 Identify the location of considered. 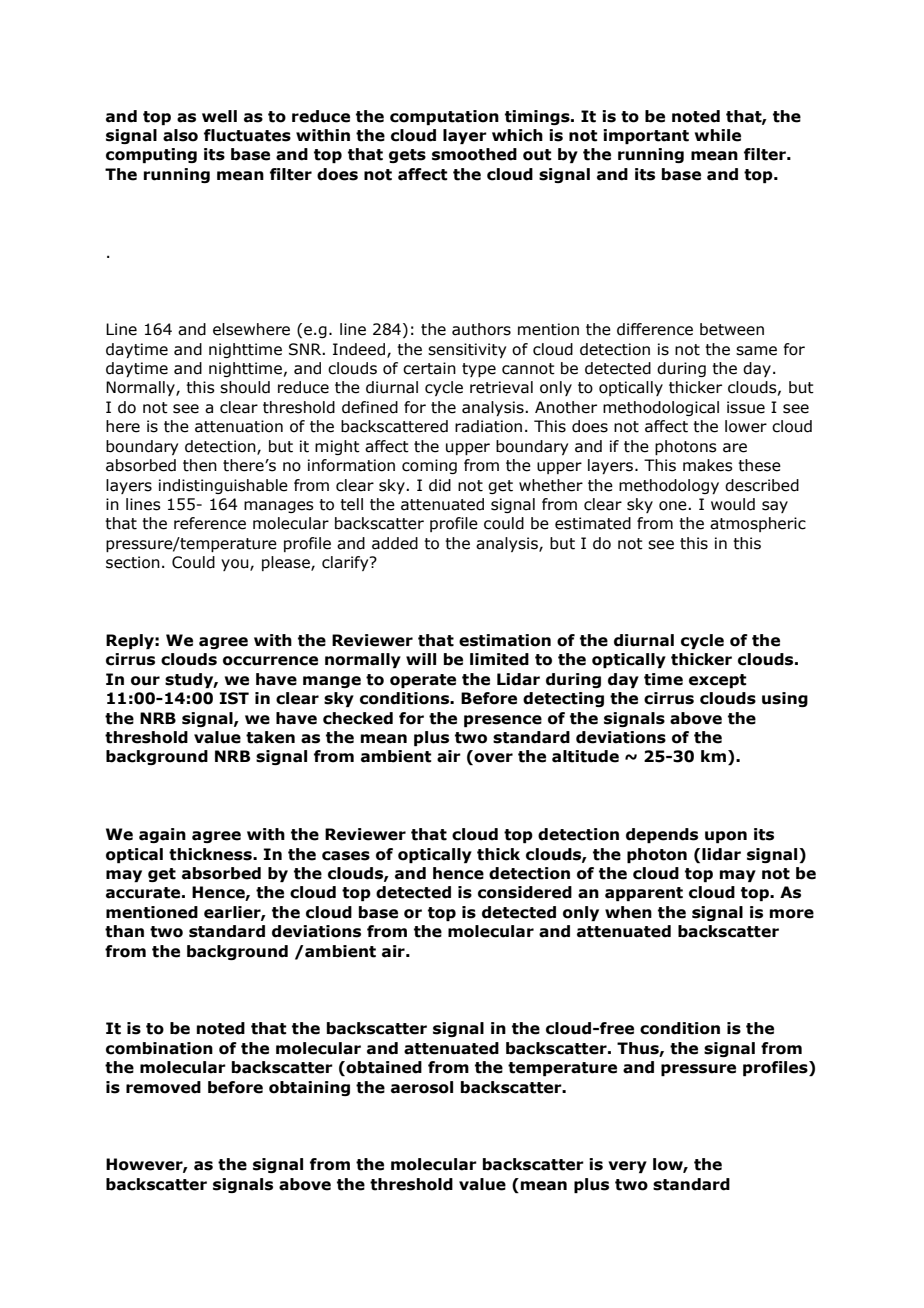
(525, 892).
